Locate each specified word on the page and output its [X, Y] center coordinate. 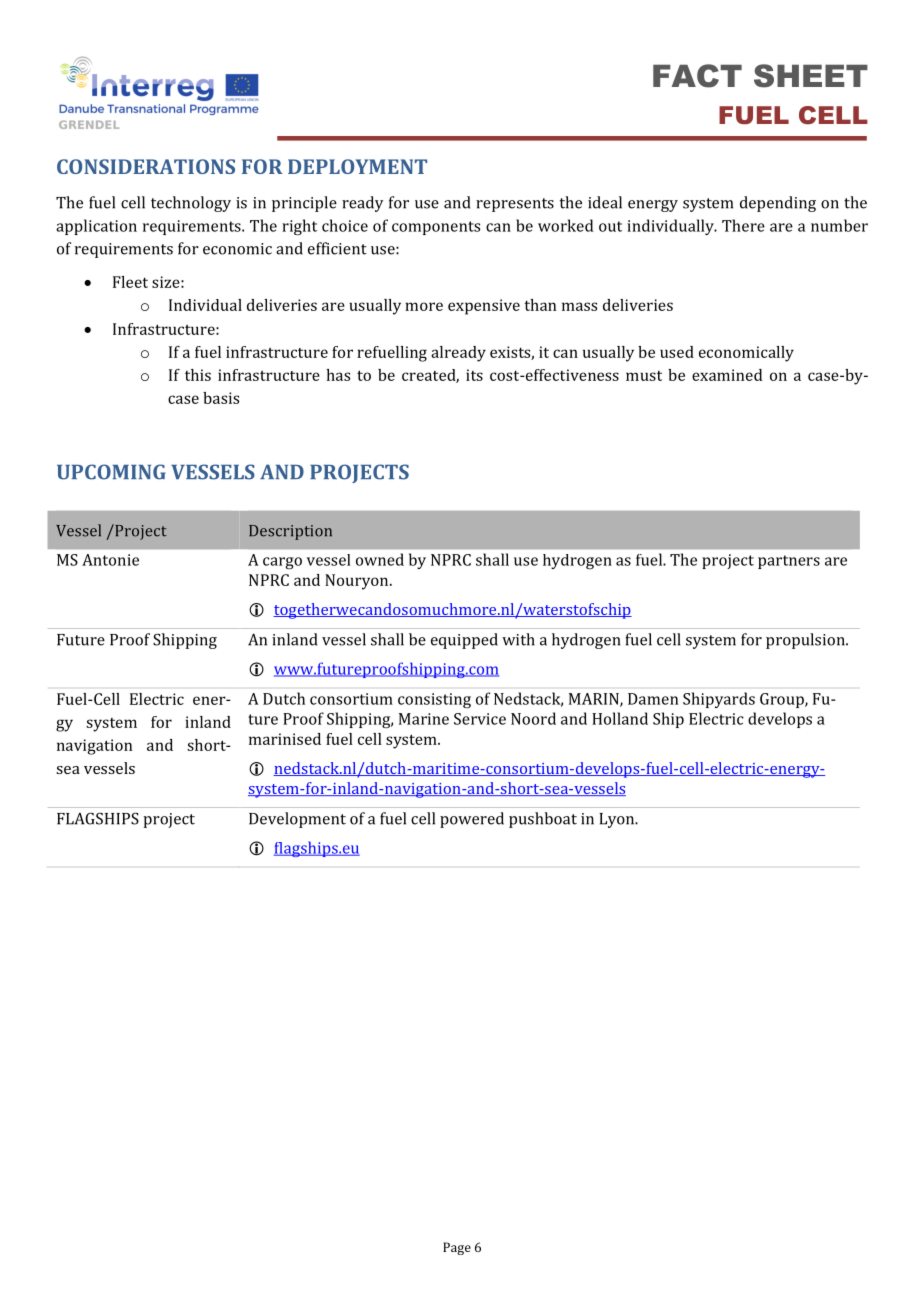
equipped [464, 641]
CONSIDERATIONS [146, 166]
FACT [697, 76]
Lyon [618, 820]
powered [472, 820]
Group [783, 700]
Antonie [110, 560]
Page [457, 1248]
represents [515, 205]
